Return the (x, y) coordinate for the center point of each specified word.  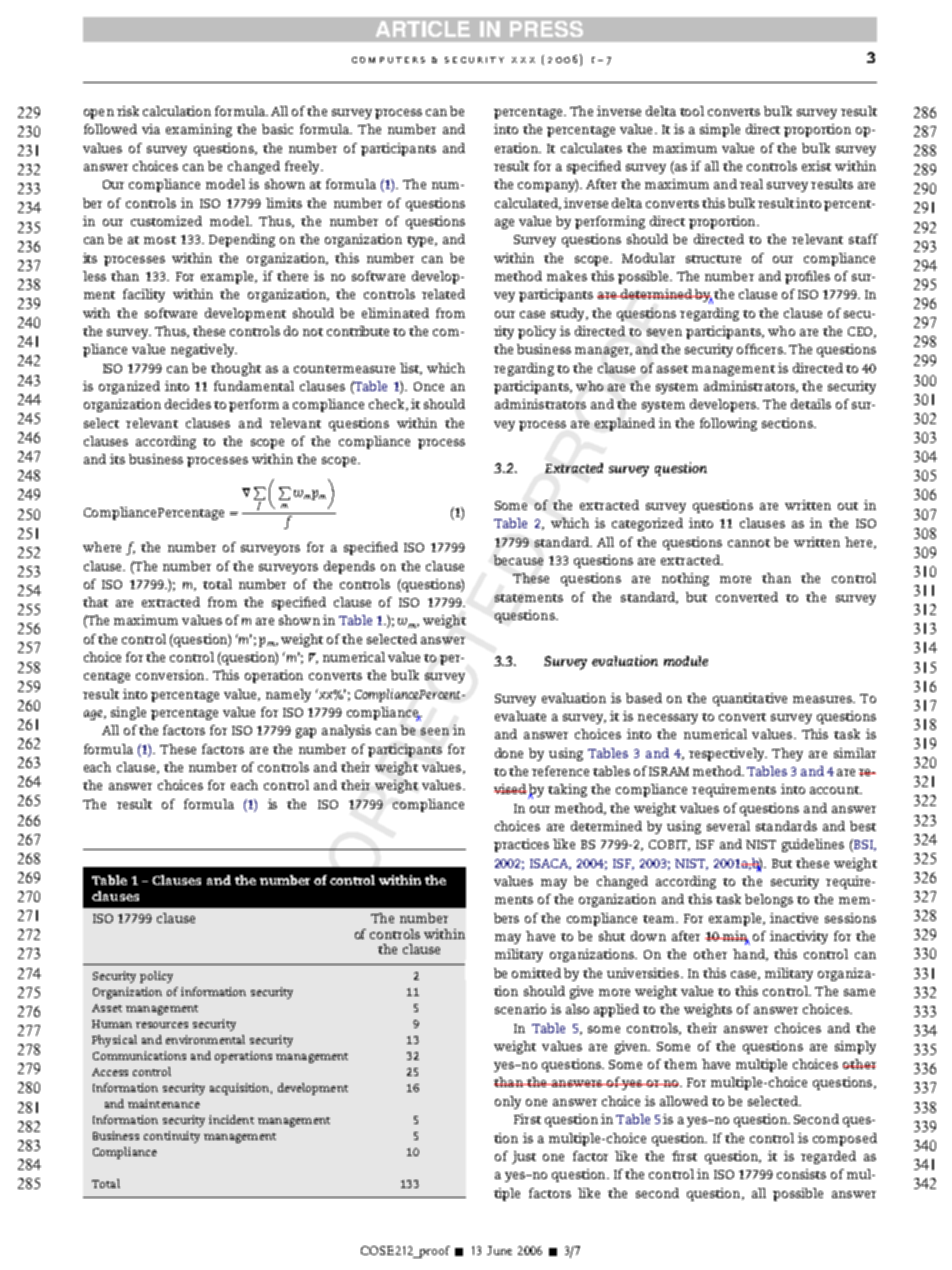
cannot (749, 543)
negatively (203, 350)
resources (162, 1025)
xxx (523, 60)
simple (720, 130)
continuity (172, 1137)
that (95, 602)
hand (750, 955)
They (787, 754)
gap (306, 733)
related (443, 294)
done (509, 753)
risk (128, 111)
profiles (807, 277)
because (518, 560)
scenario (520, 1009)
